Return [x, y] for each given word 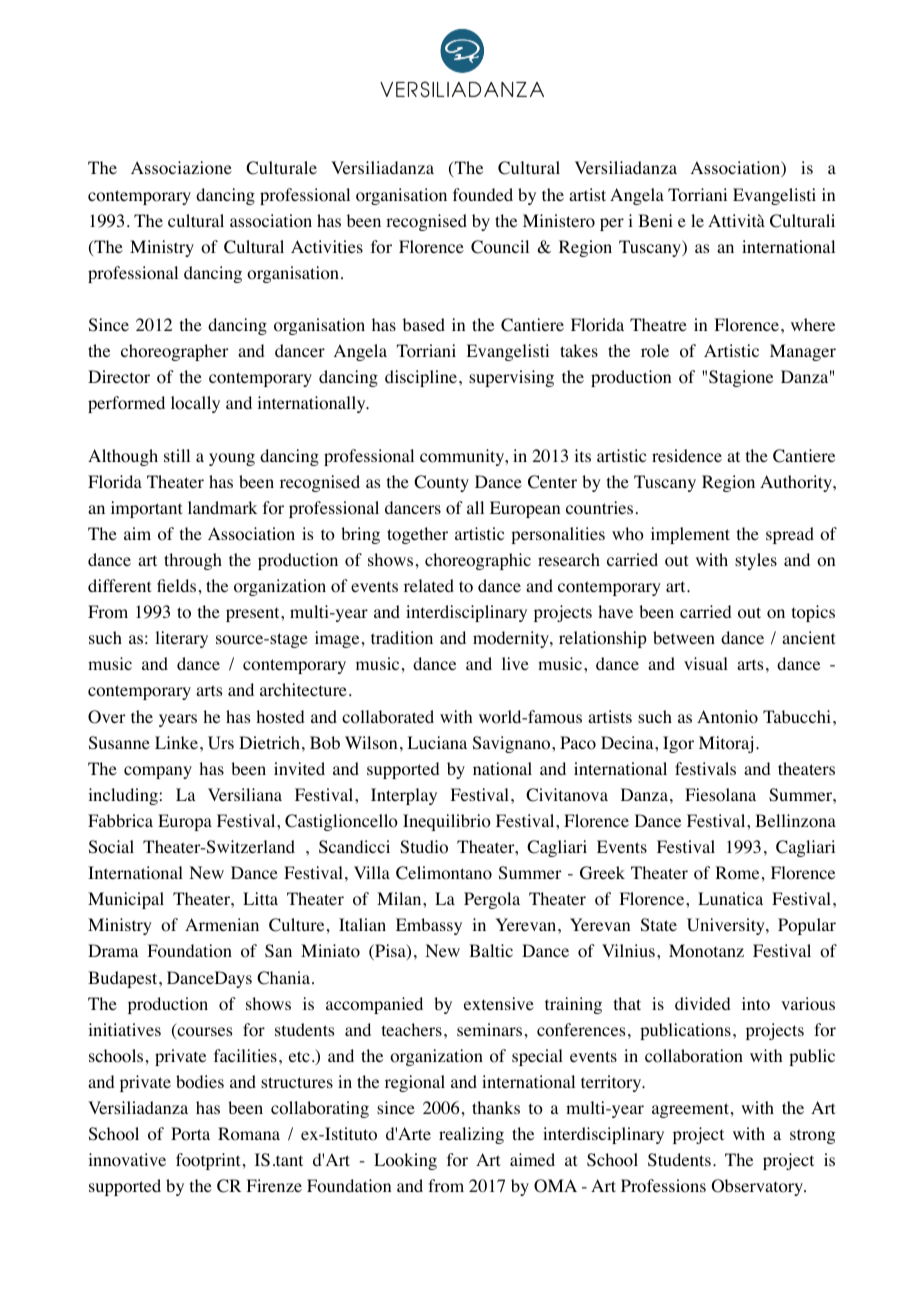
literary [181, 639]
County [441, 483]
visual [706, 663]
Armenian [222, 924]
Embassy [429, 926]
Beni [655, 220]
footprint [208, 1161]
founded [483, 195]
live [515, 663]
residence [687, 455]
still [177, 455]
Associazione [181, 168]
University [727, 926]
